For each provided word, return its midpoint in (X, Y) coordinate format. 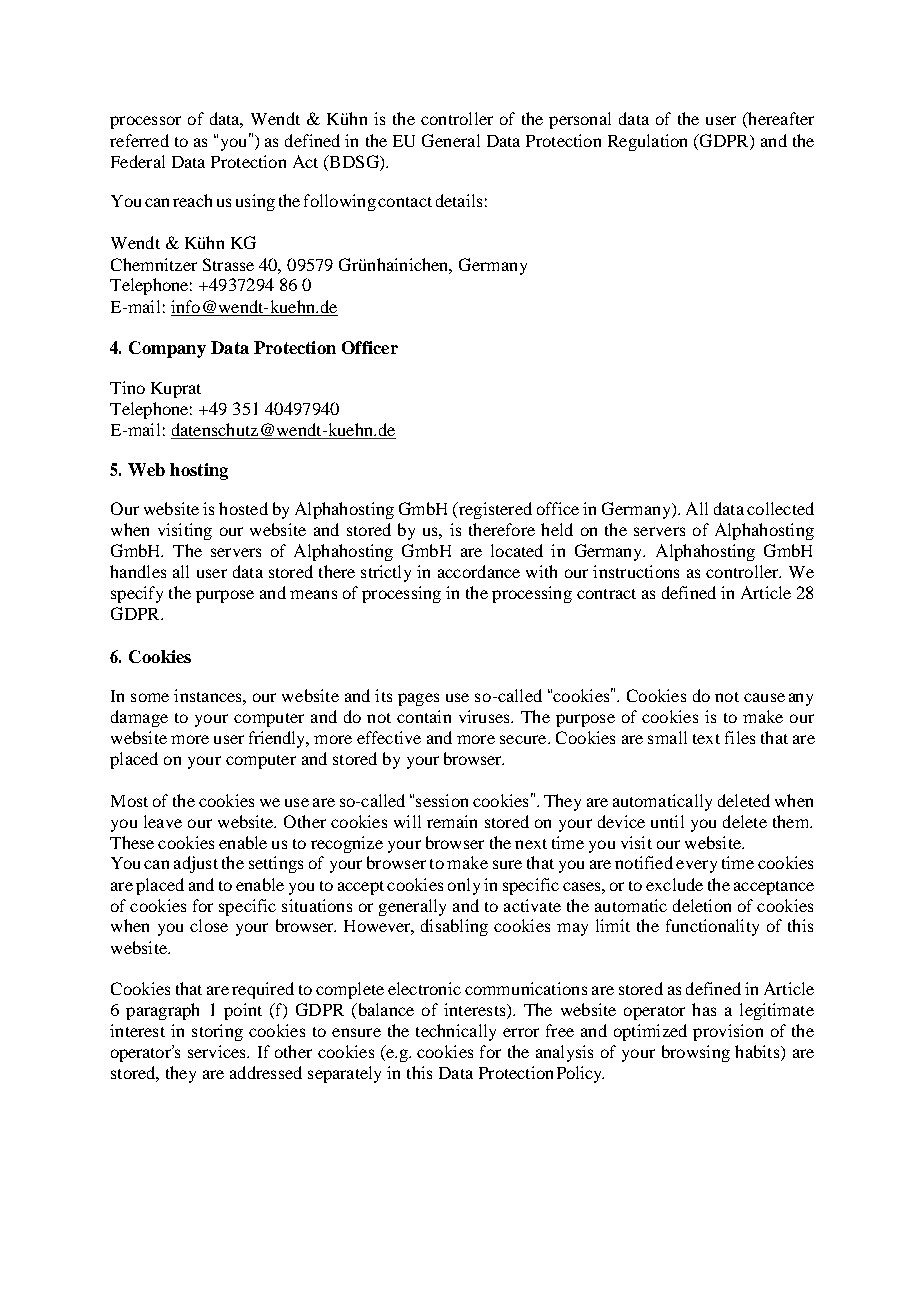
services (218, 1051)
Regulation (647, 142)
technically (456, 1032)
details (459, 200)
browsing (696, 1053)
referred (139, 140)
